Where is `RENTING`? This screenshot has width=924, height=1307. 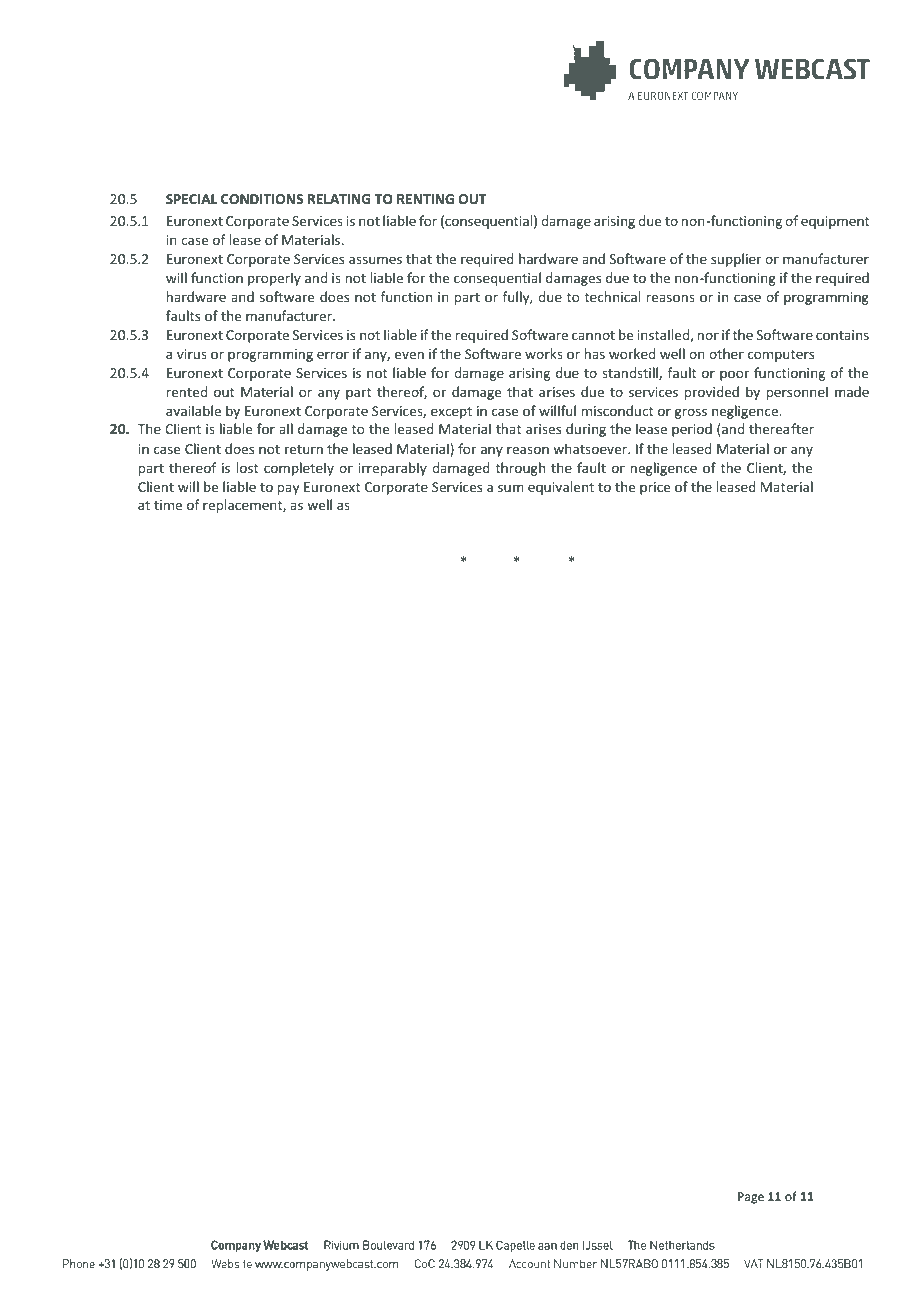
RENTING is located at coordinates (425, 199).
